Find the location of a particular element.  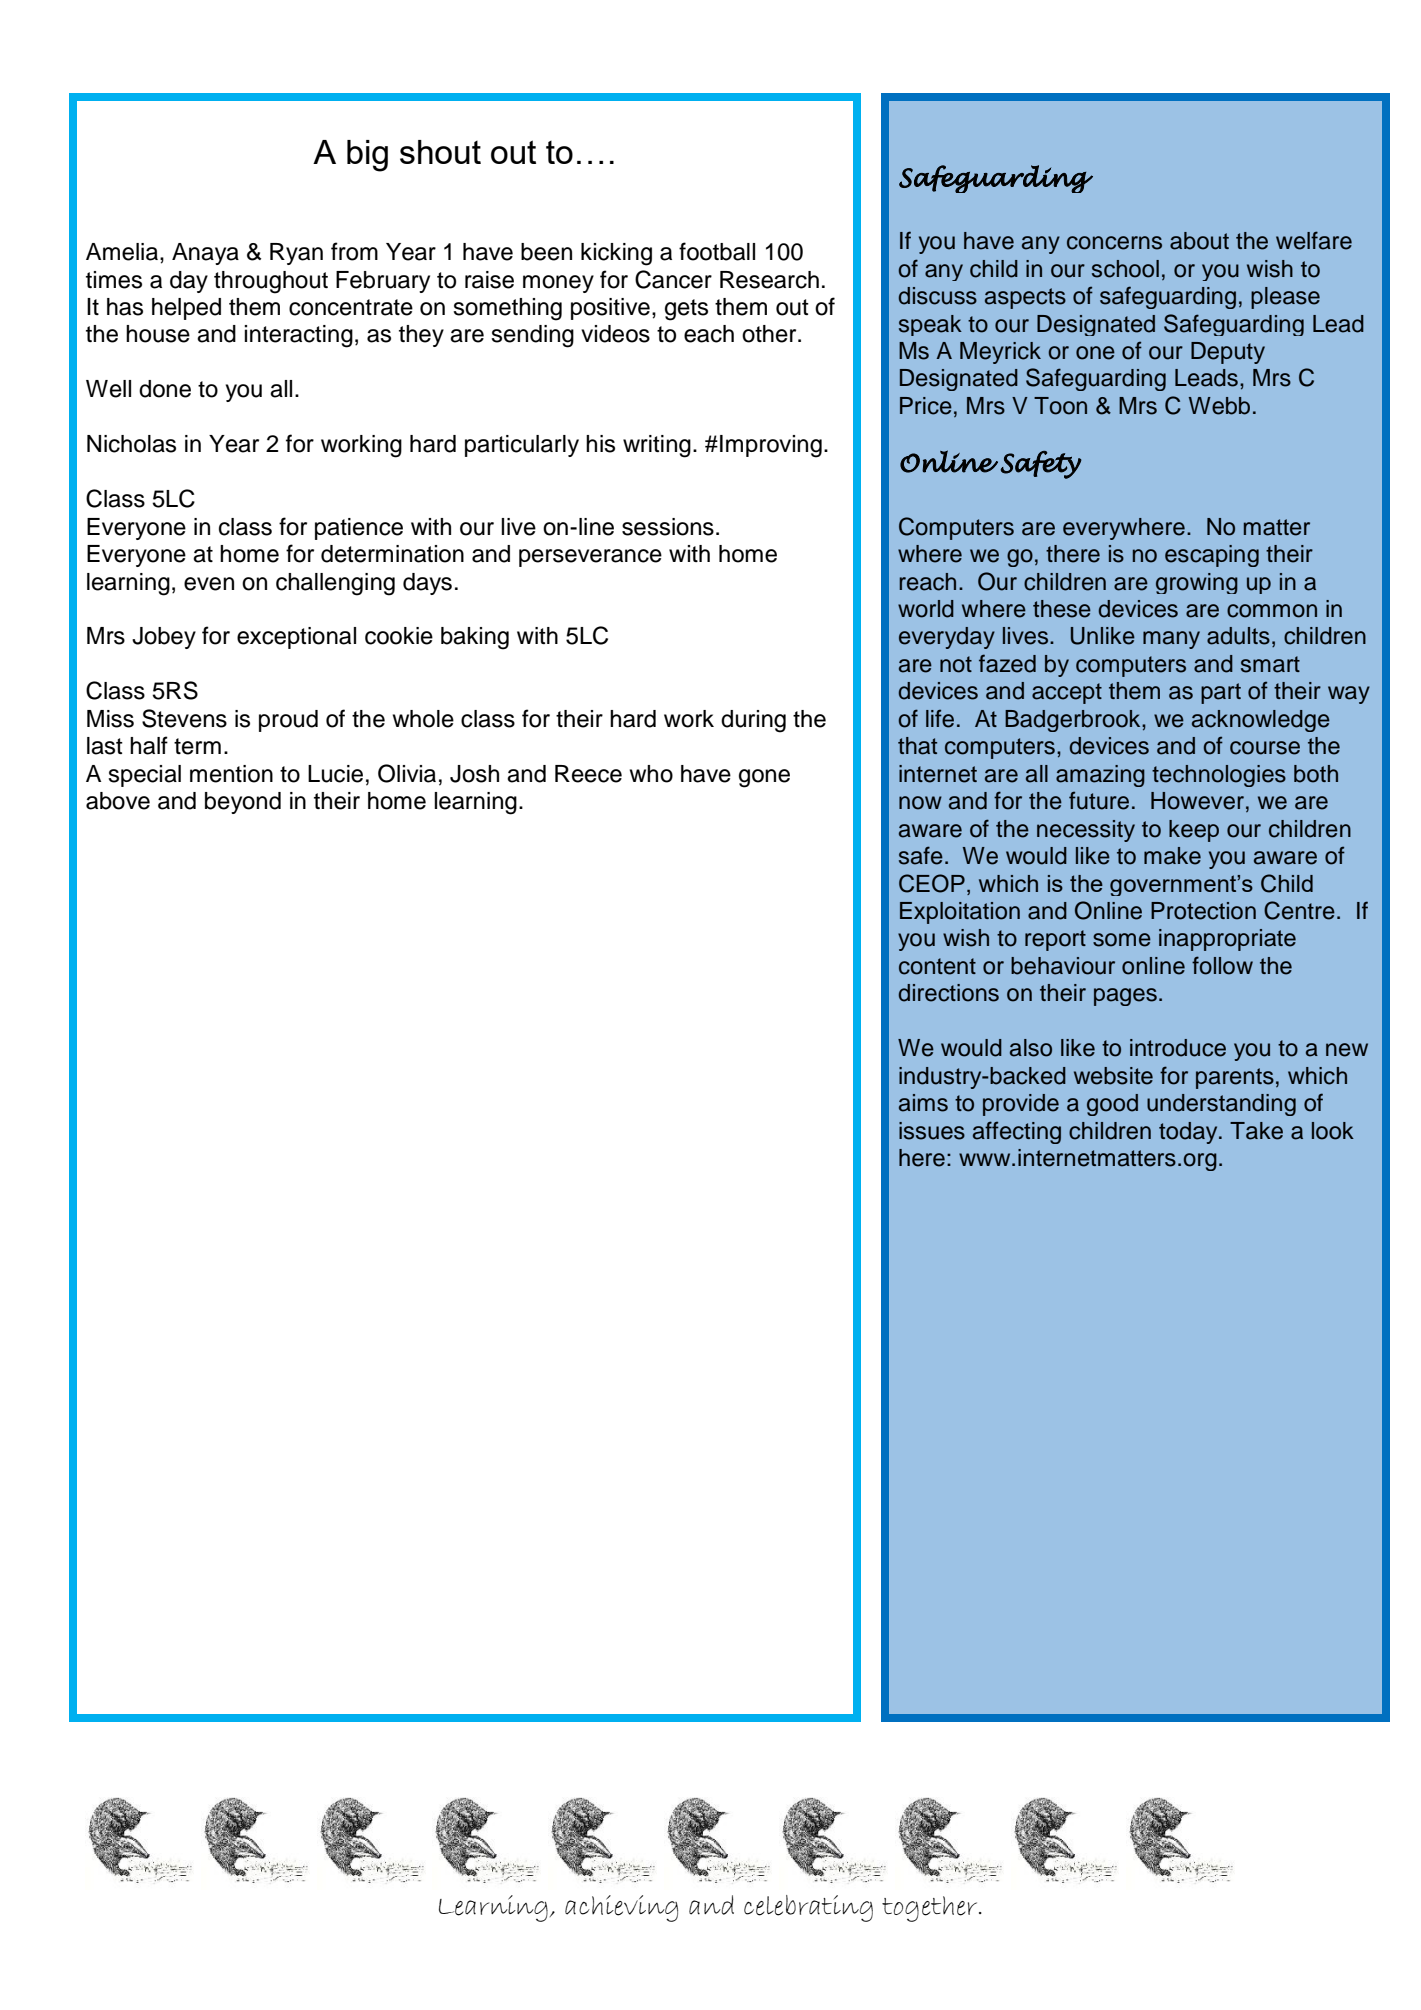

about is located at coordinates (1199, 241).
